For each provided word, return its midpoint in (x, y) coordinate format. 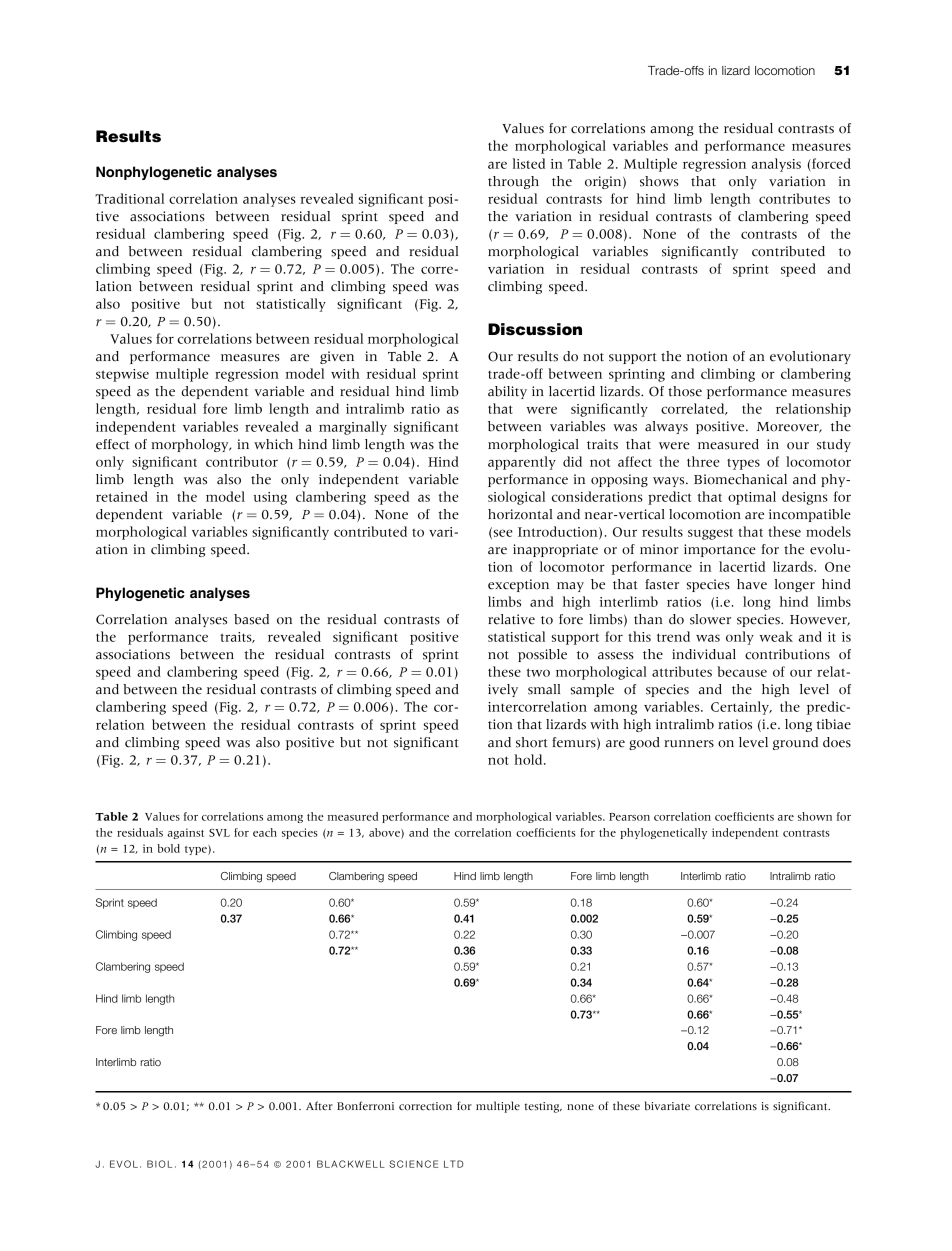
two (538, 672)
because (742, 671)
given (337, 357)
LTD (453, 1164)
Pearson (629, 817)
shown (815, 816)
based (251, 619)
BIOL (159, 1164)
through (513, 182)
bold (168, 848)
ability (507, 392)
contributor (242, 461)
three (703, 461)
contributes (794, 198)
